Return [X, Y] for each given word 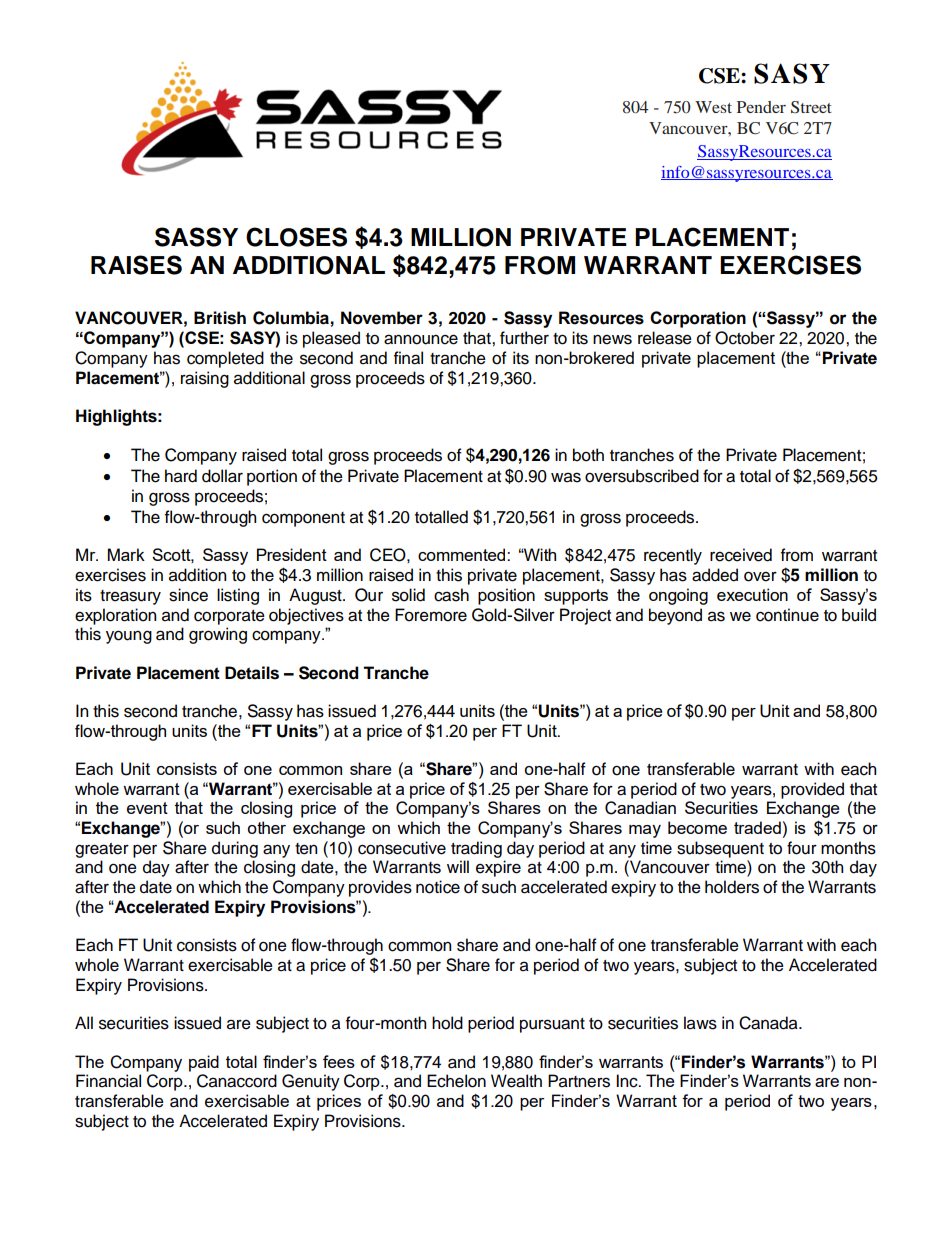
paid [204, 1063]
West [713, 107]
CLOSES [296, 237]
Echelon [456, 1081]
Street [811, 107]
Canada [769, 1023]
